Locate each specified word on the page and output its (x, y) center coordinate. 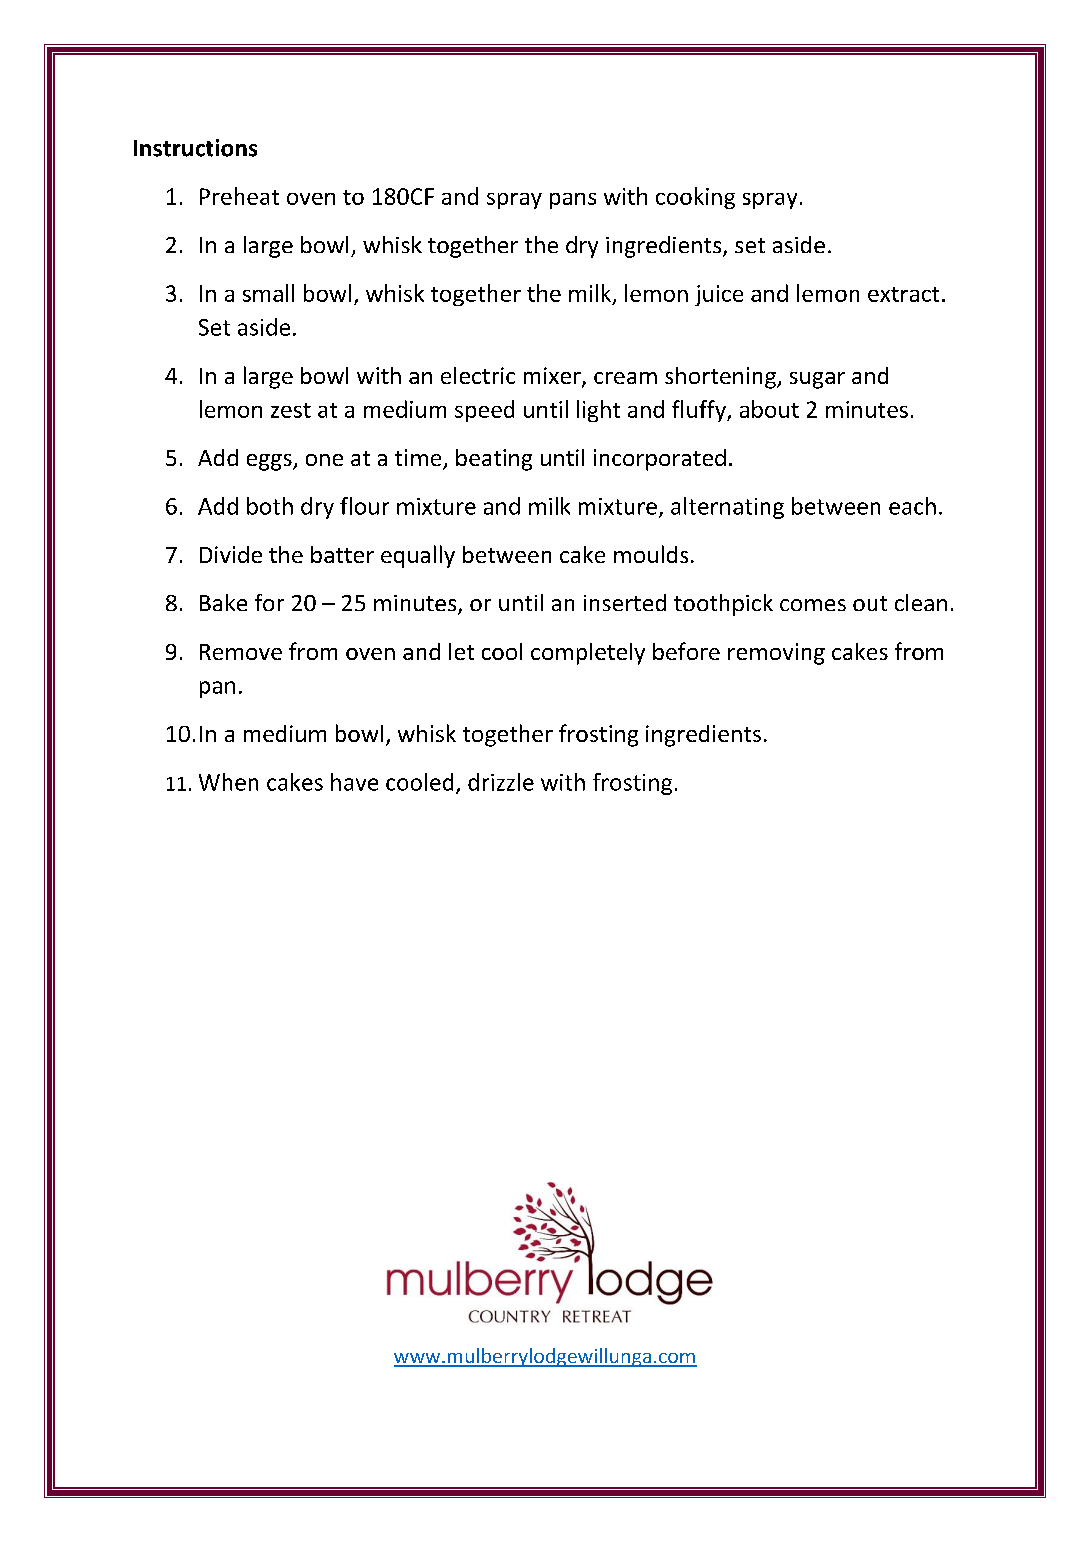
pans (573, 201)
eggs (270, 462)
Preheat (239, 196)
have (354, 782)
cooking (695, 198)
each (912, 506)
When (228, 782)
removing (776, 654)
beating (494, 460)
